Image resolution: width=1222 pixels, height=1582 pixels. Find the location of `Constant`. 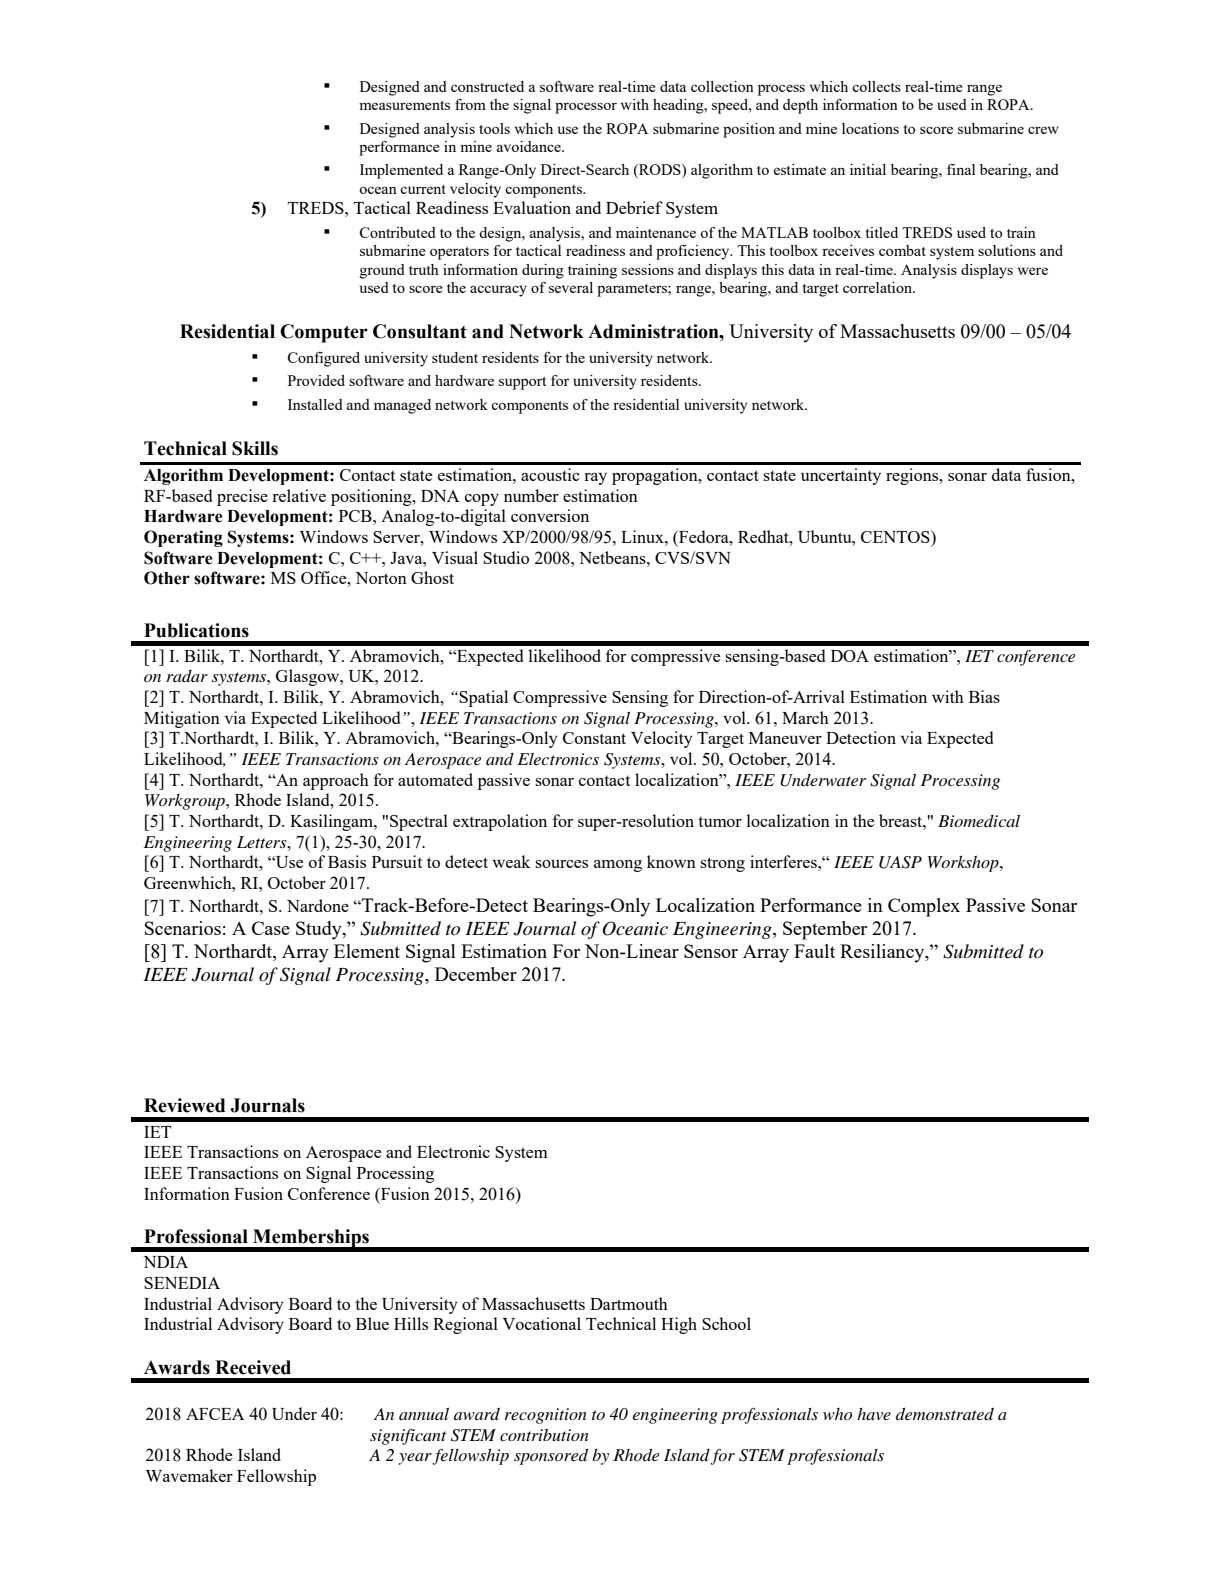

Constant is located at coordinates (594, 738).
